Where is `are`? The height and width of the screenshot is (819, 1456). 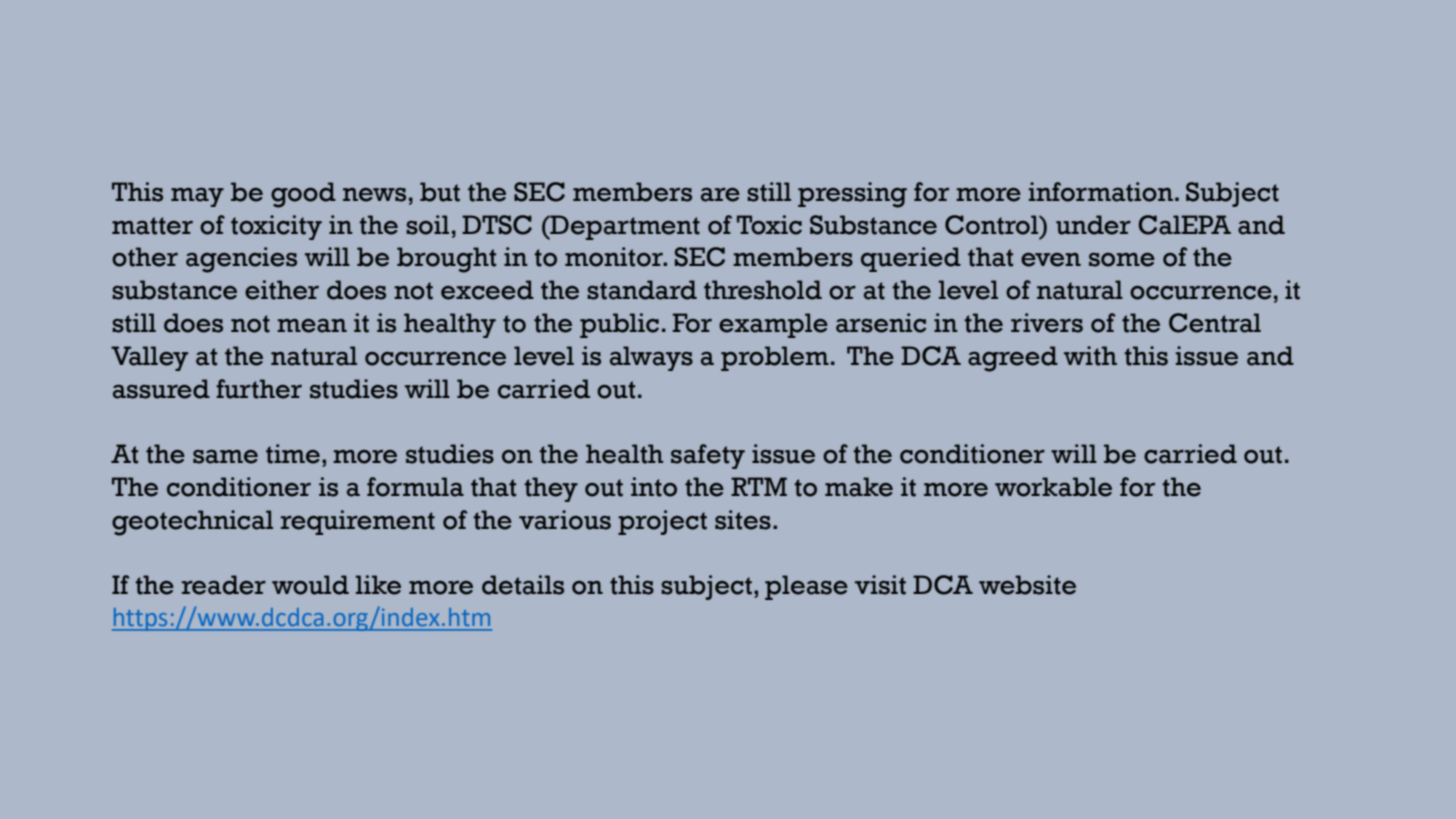
are is located at coordinates (720, 195).
